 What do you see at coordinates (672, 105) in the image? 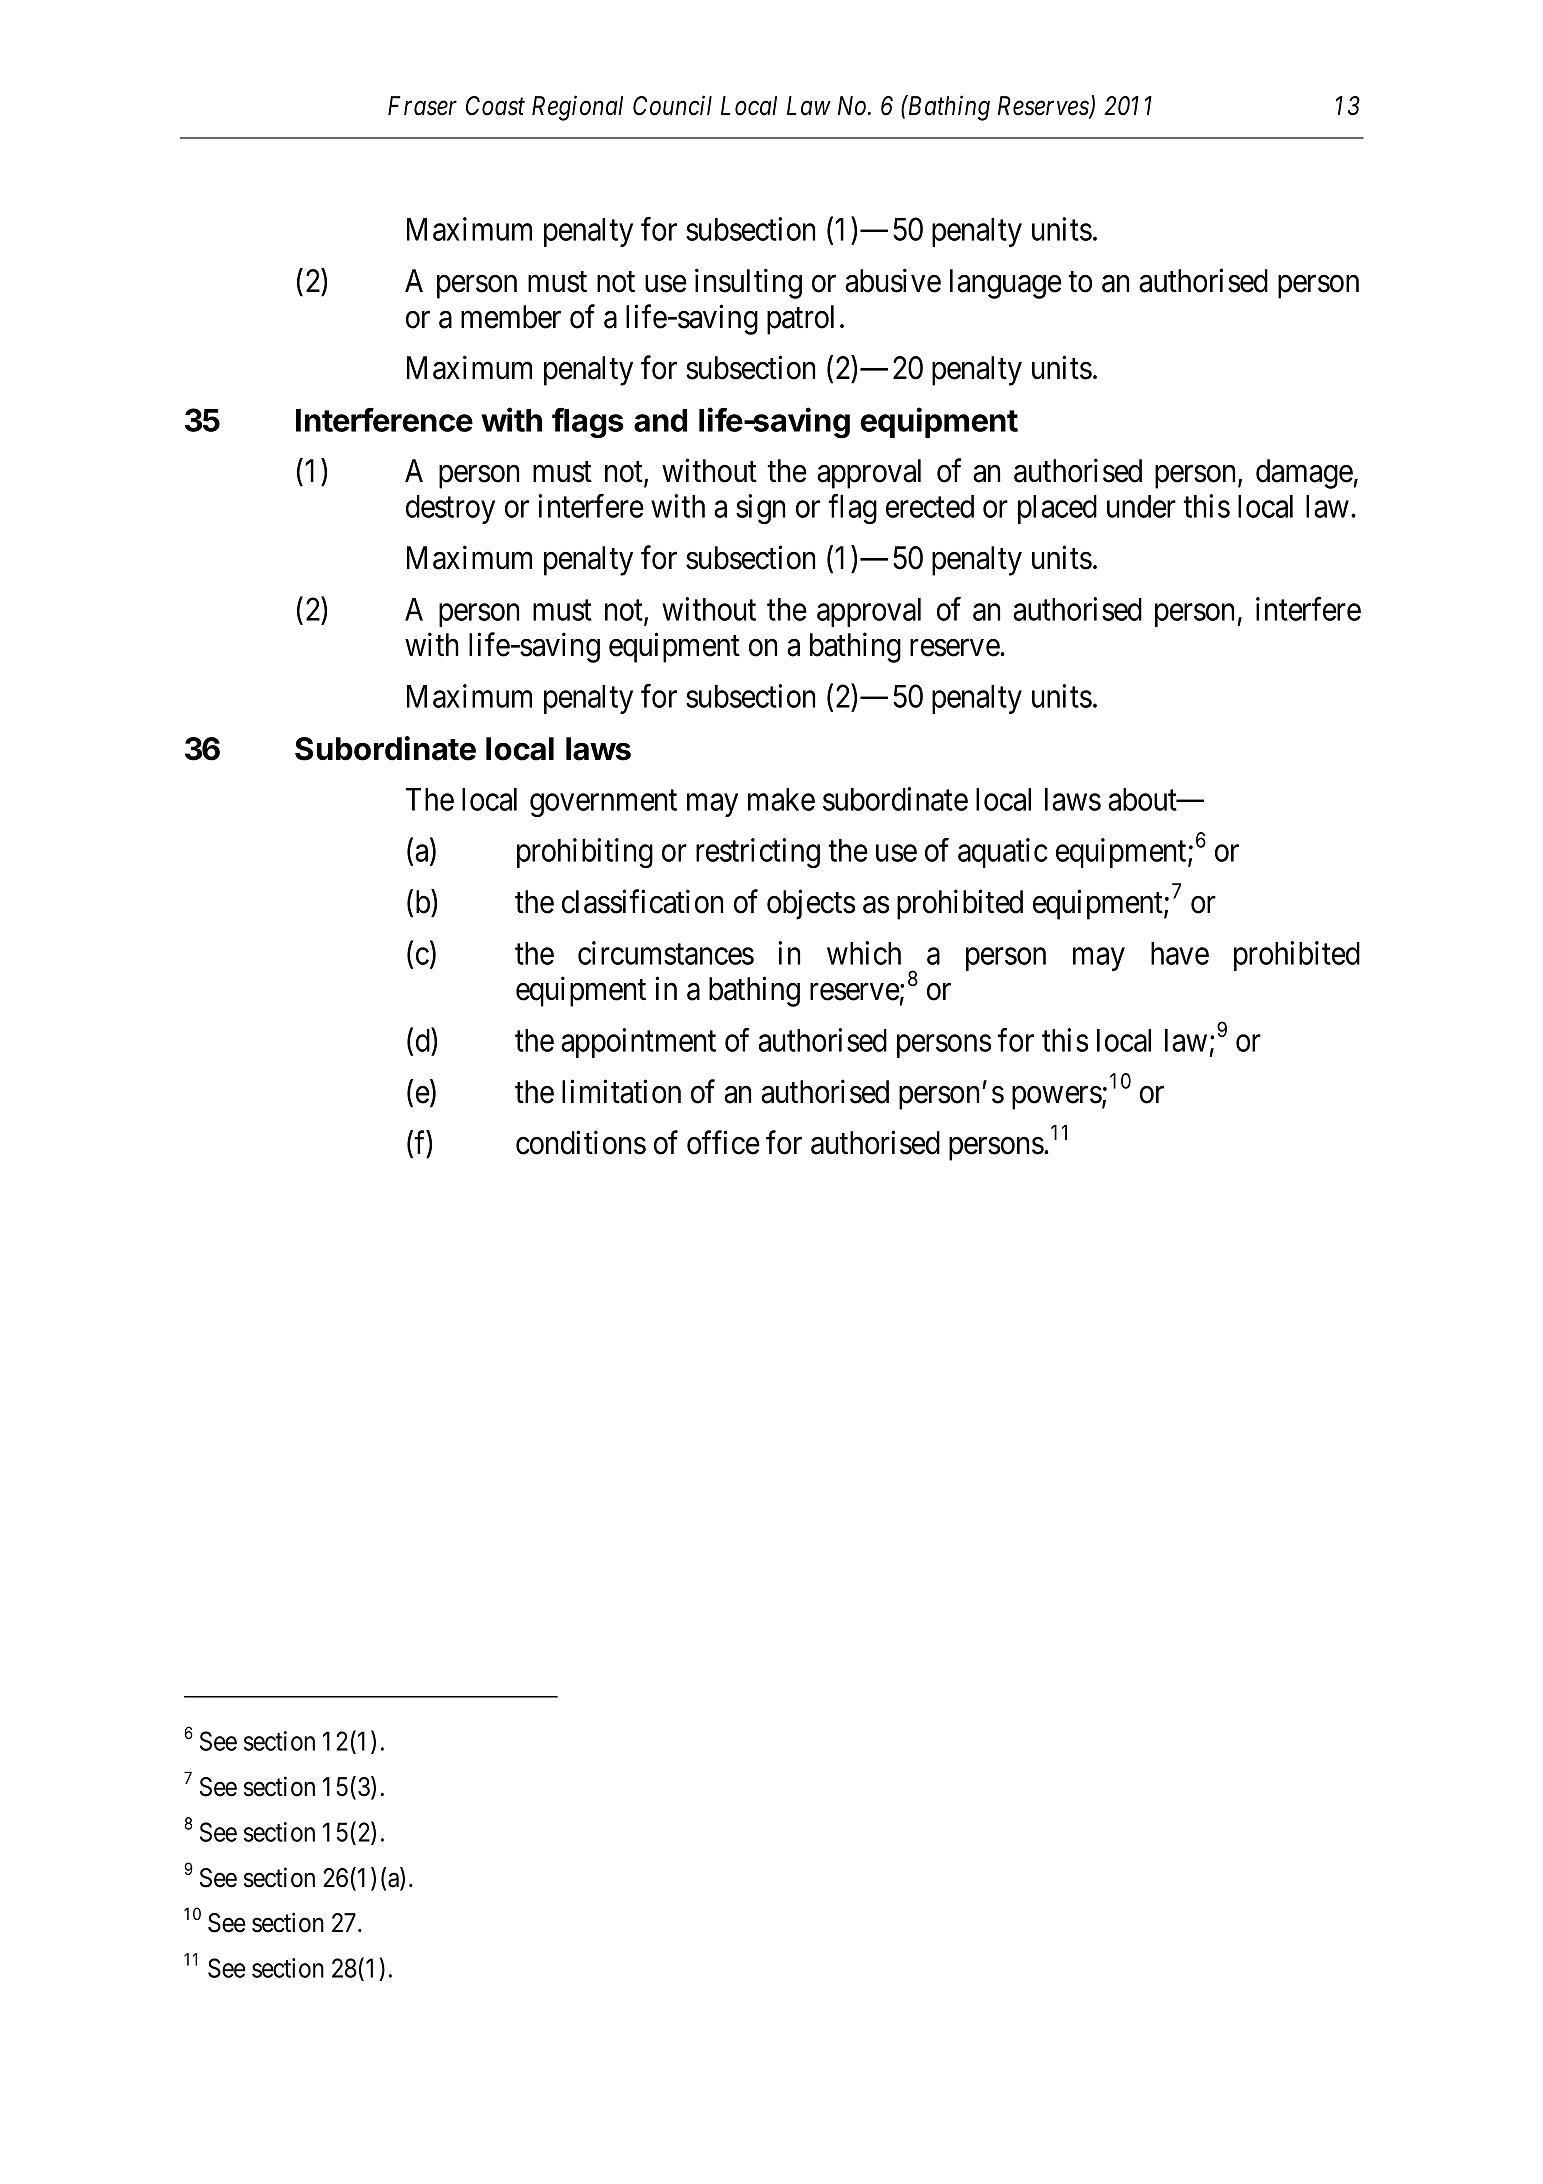
I see `Council` at bounding box center [672, 105].
